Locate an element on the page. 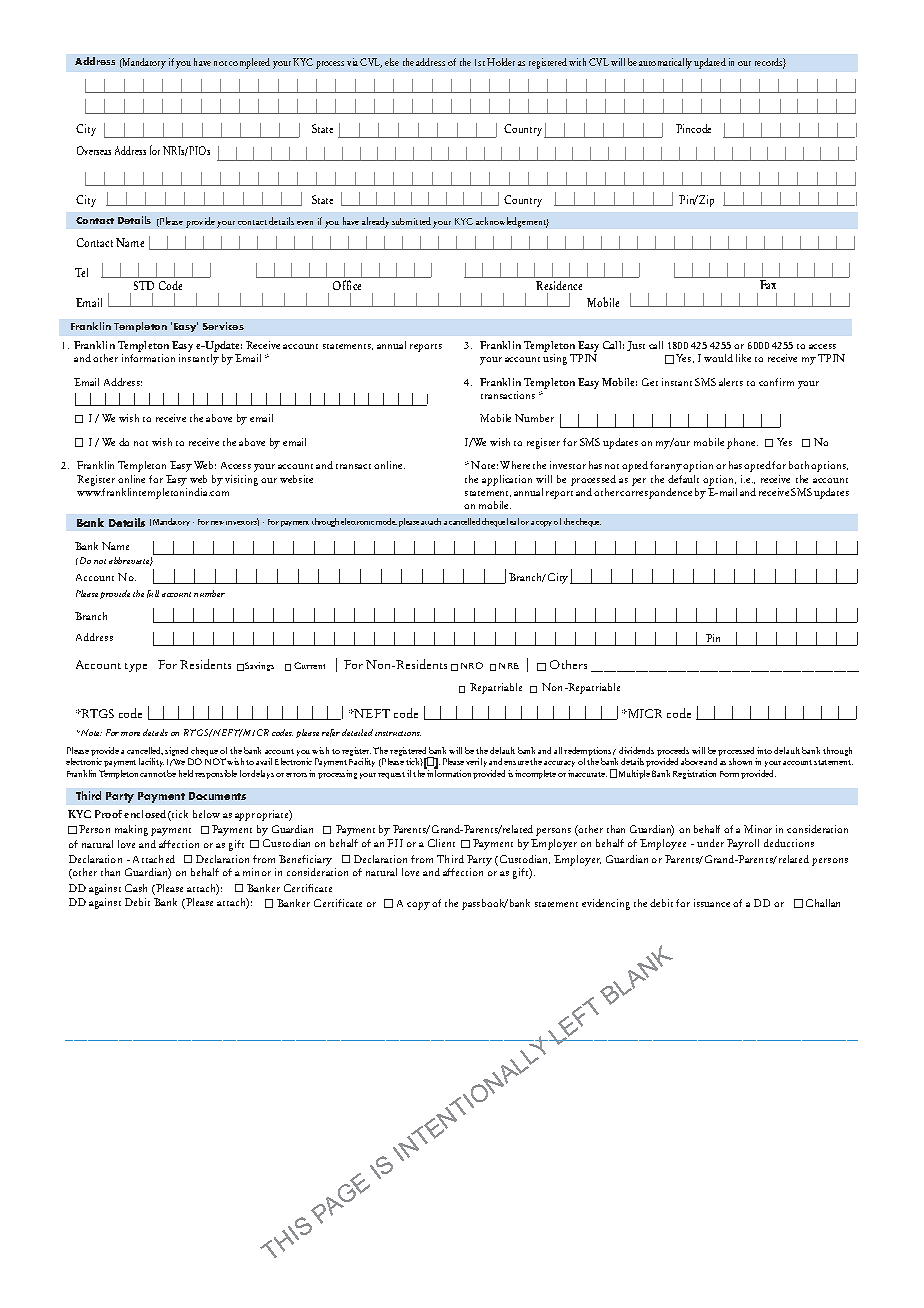 This image has width=924, height=1308. completed is located at coordinates (249, 63).
